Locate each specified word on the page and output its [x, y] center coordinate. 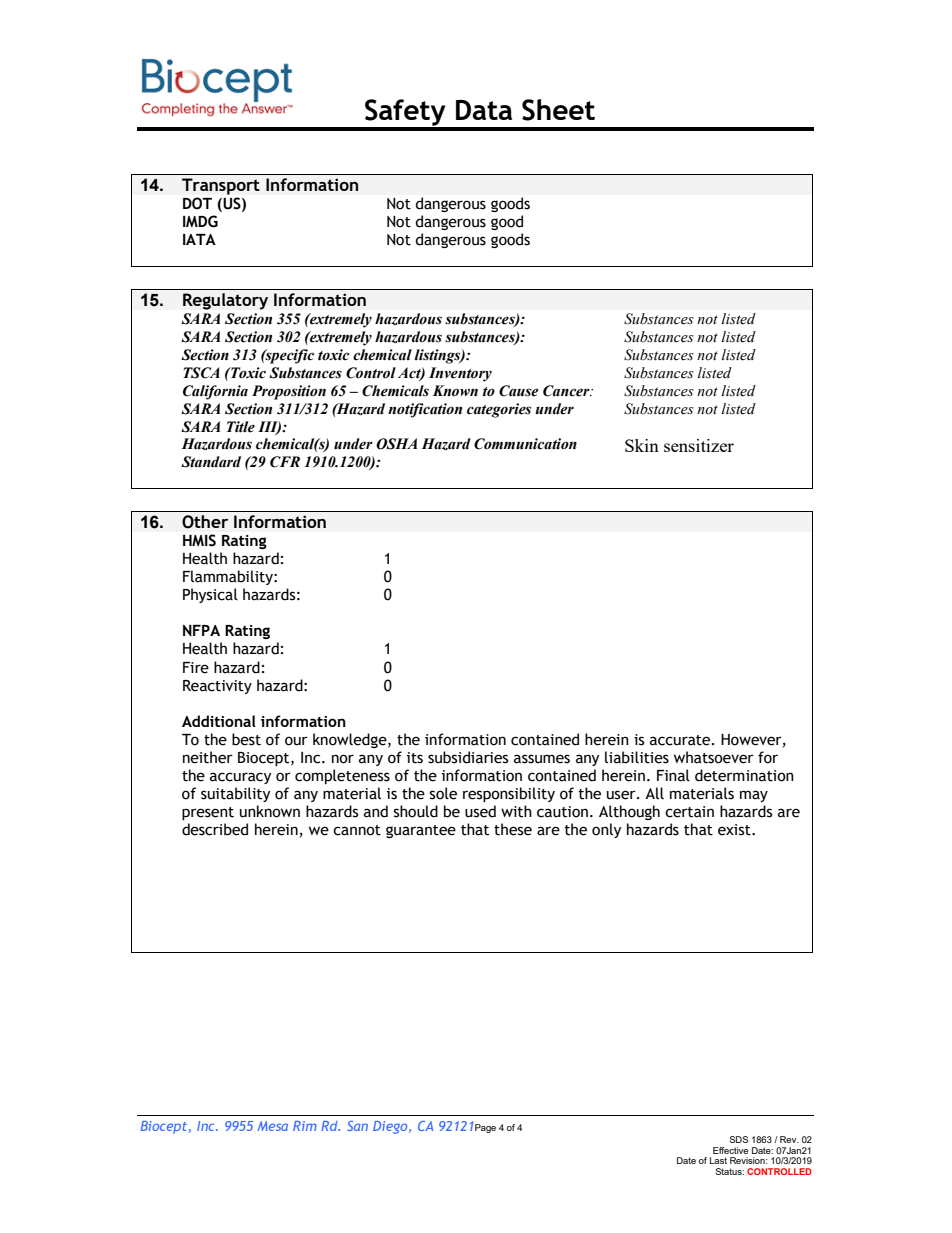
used [480, 811]
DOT [197, 203]
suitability [235, 794]
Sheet [558, 110]
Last [718, 1160]
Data [484, 110]
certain [689, 812]
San [357, 1126]
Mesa [272, 1126]
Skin [642, 445]
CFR [285, 462]
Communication [525, 444]
